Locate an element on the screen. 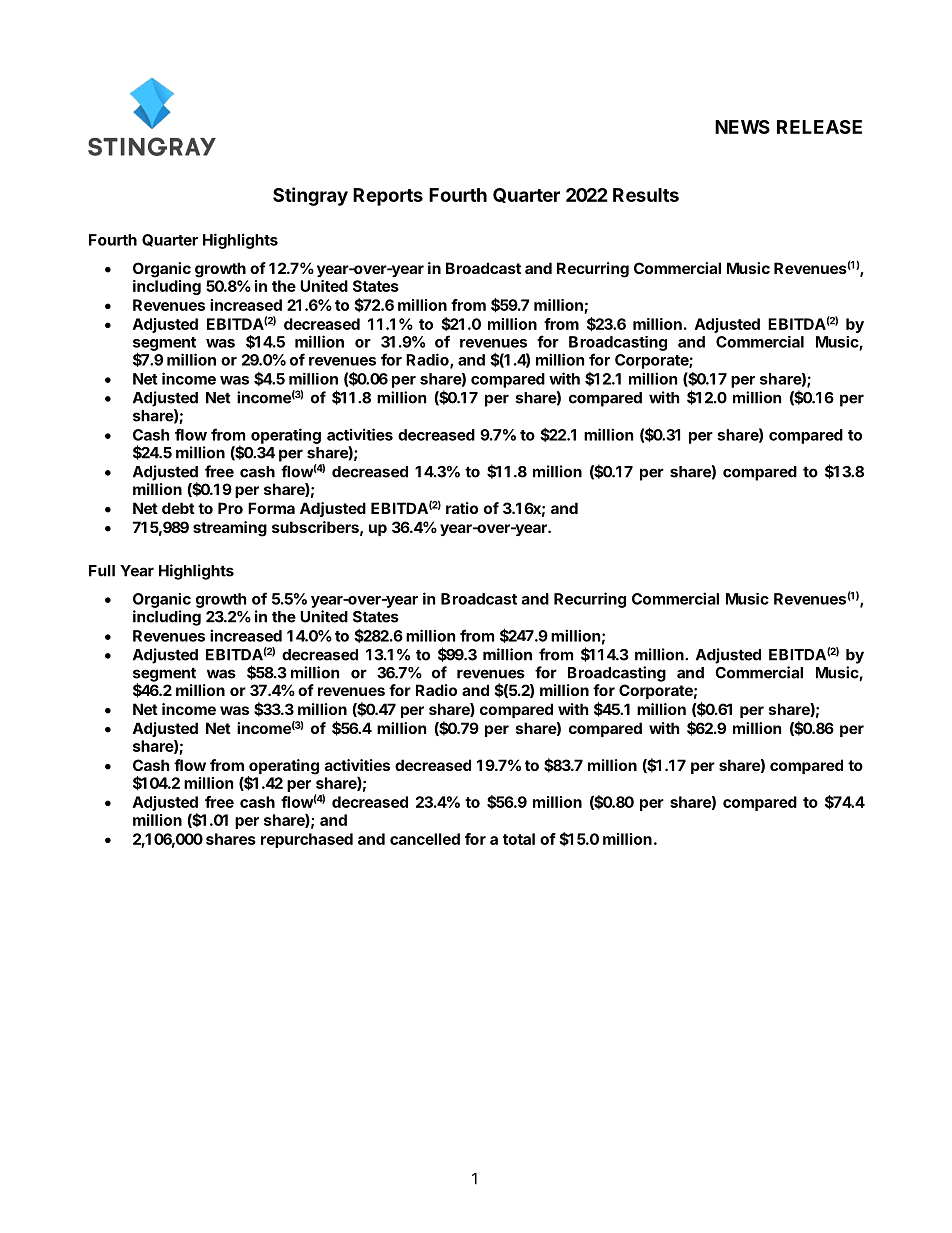  NEWS is located at coordinates (742, 127).
